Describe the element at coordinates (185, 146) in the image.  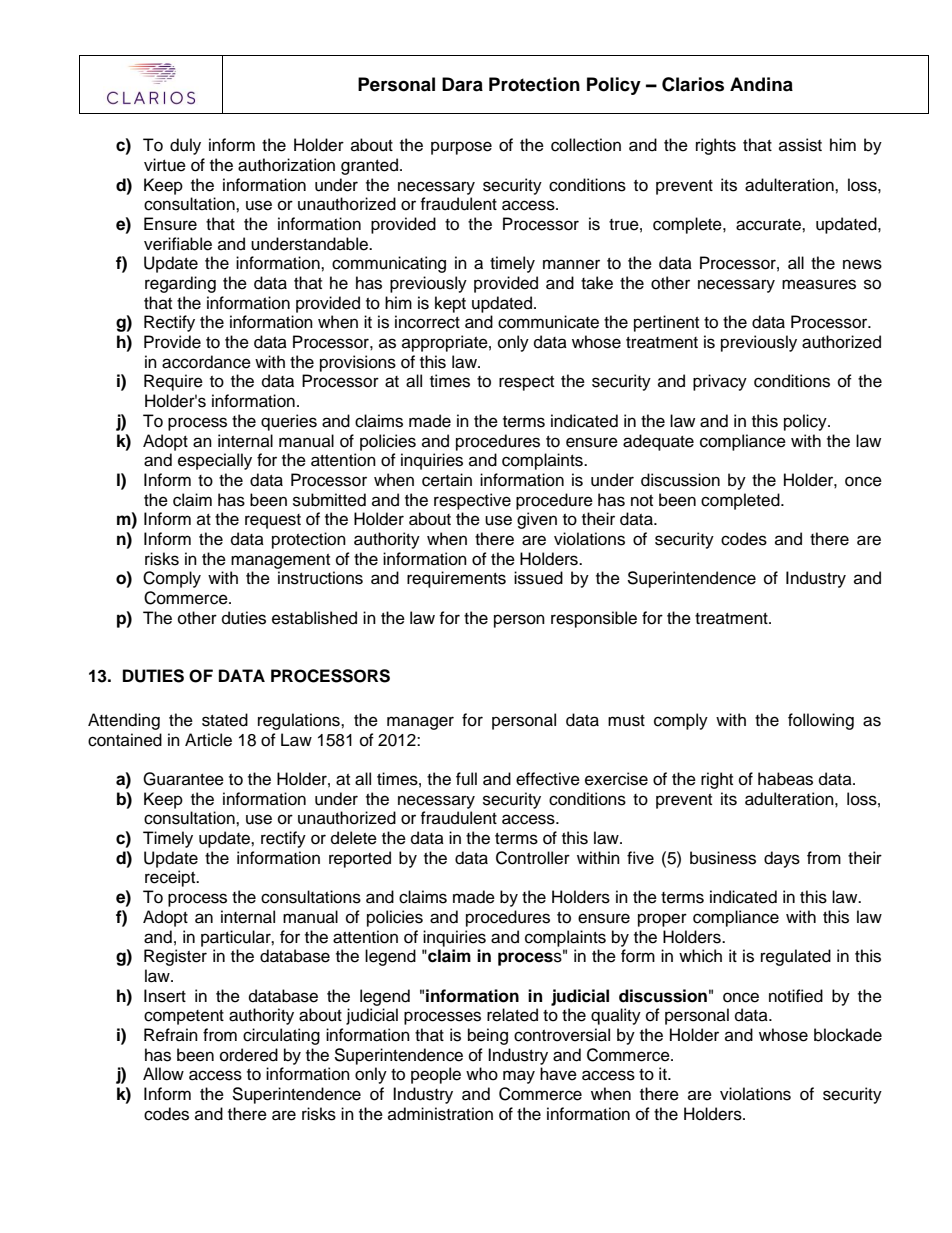
I see `duly` at that location.
